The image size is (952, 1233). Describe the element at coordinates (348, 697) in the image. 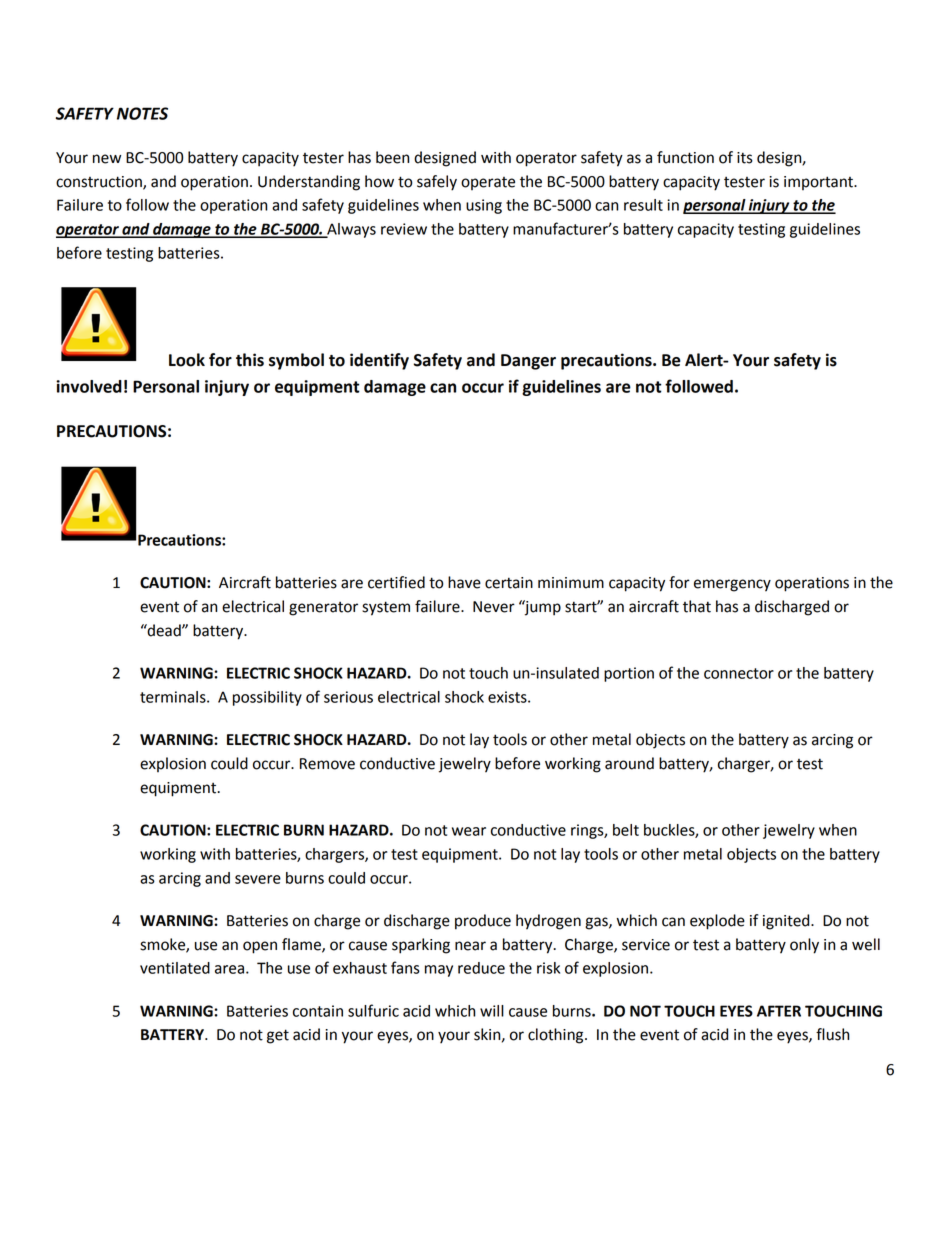

I see `serious` at that location.
